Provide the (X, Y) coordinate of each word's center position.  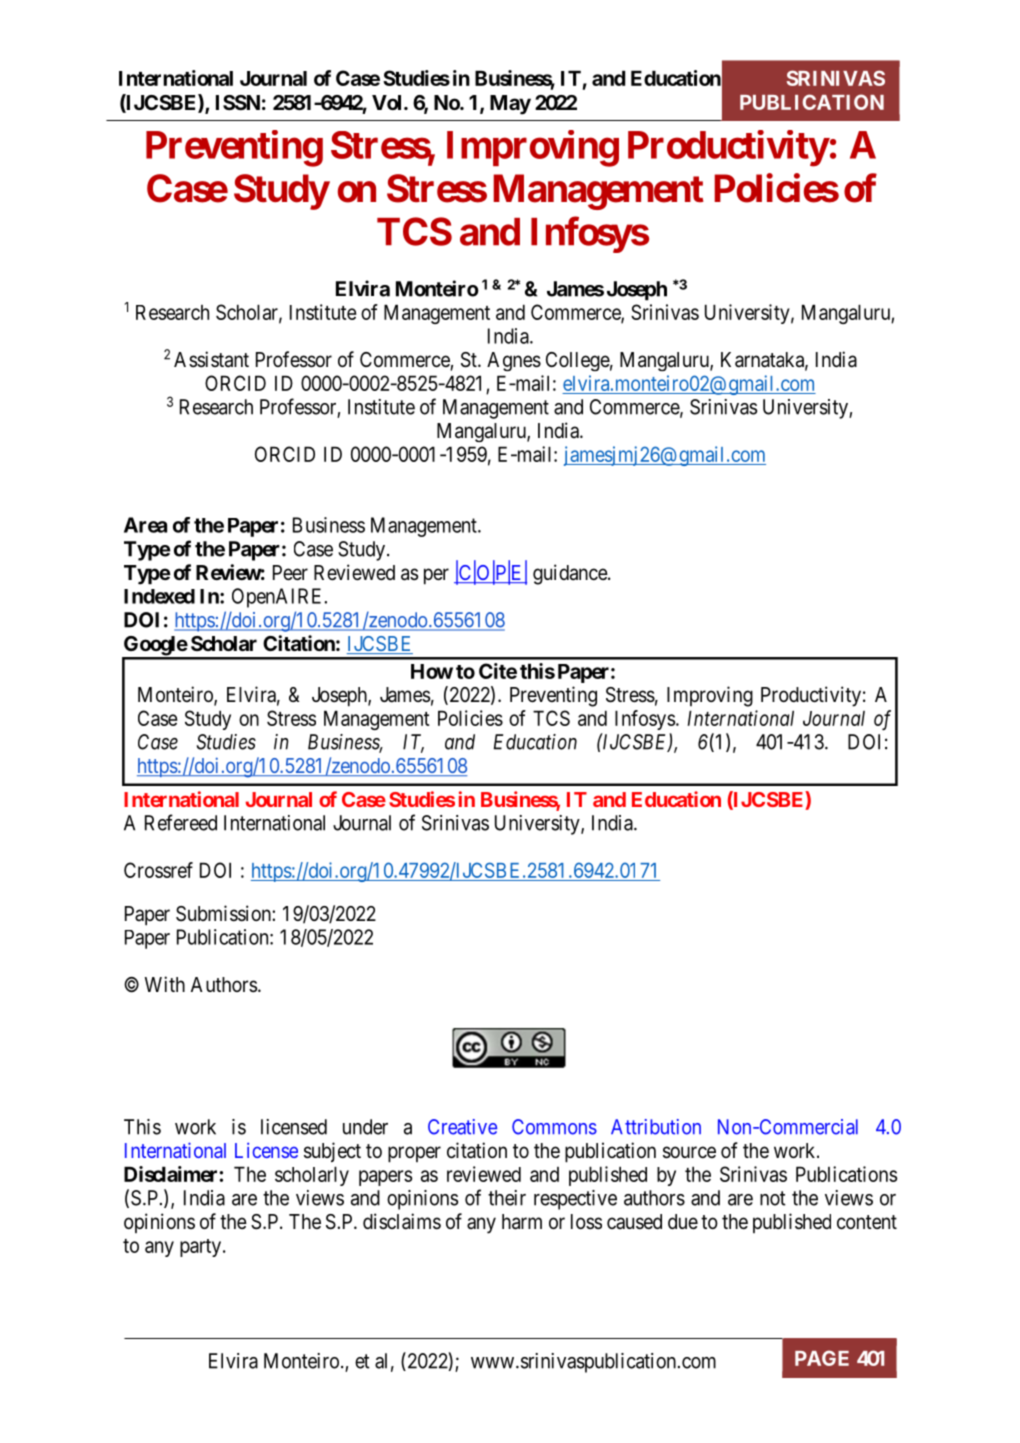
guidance (571, 574)
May (510, 105)
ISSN (238, 102)
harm (522, 1222)
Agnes (514, 361)
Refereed (181, 822)
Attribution (656, 1127)
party (202, 1248)
